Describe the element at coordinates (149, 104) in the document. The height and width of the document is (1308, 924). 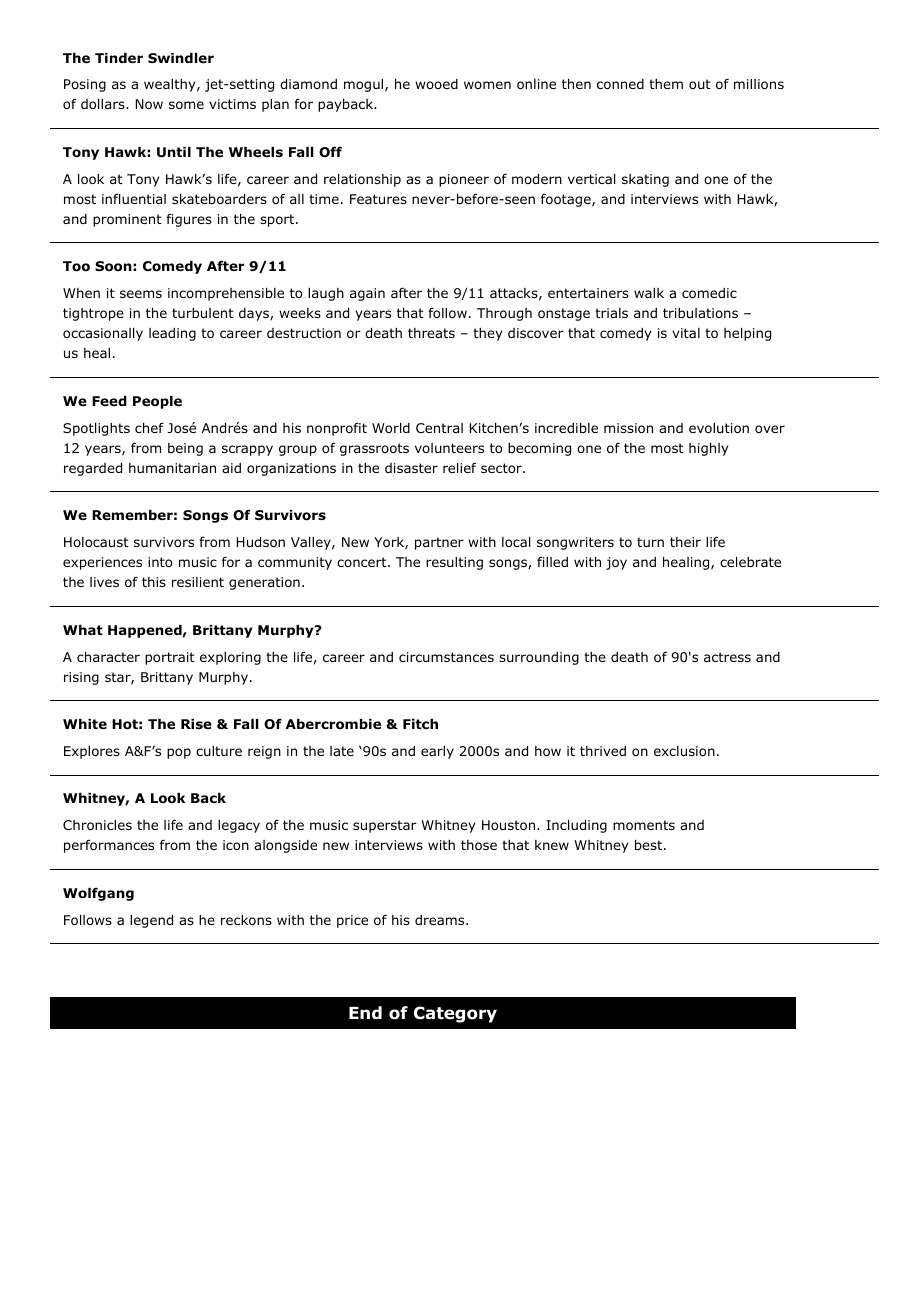
I see `Now` at that location.
